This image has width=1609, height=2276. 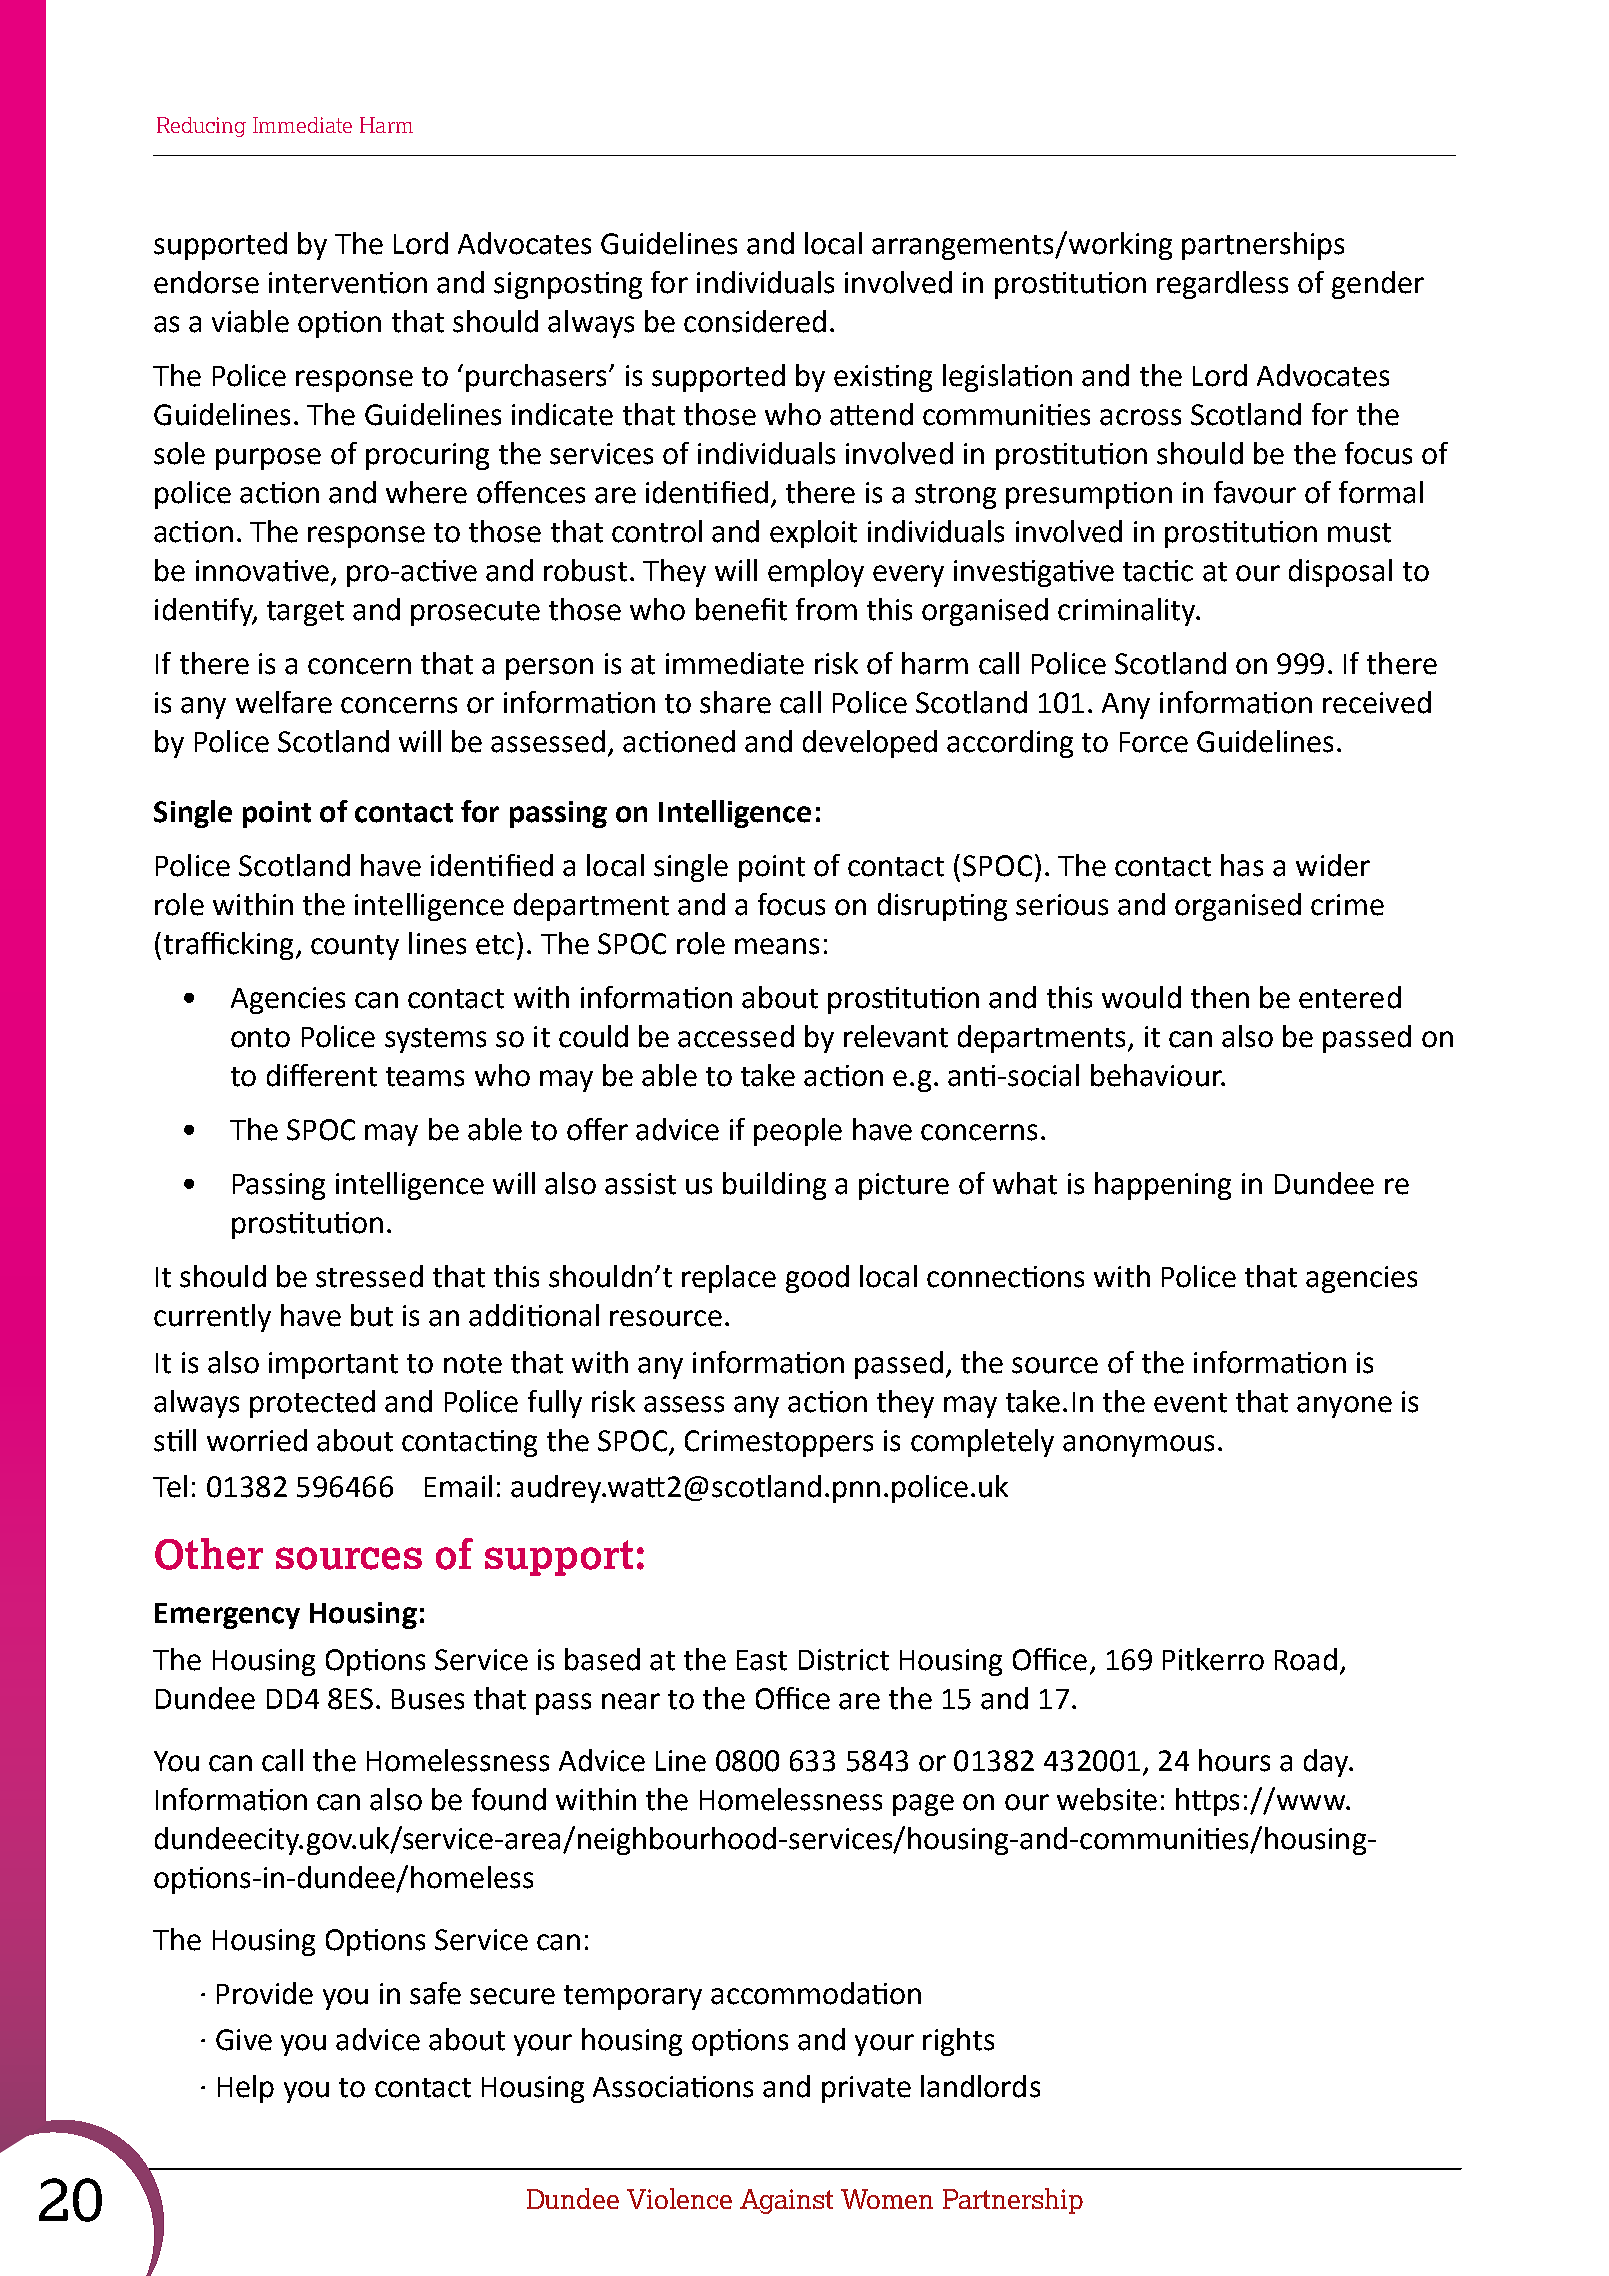 I want to click on rights, so click(x=958, y=2042).
